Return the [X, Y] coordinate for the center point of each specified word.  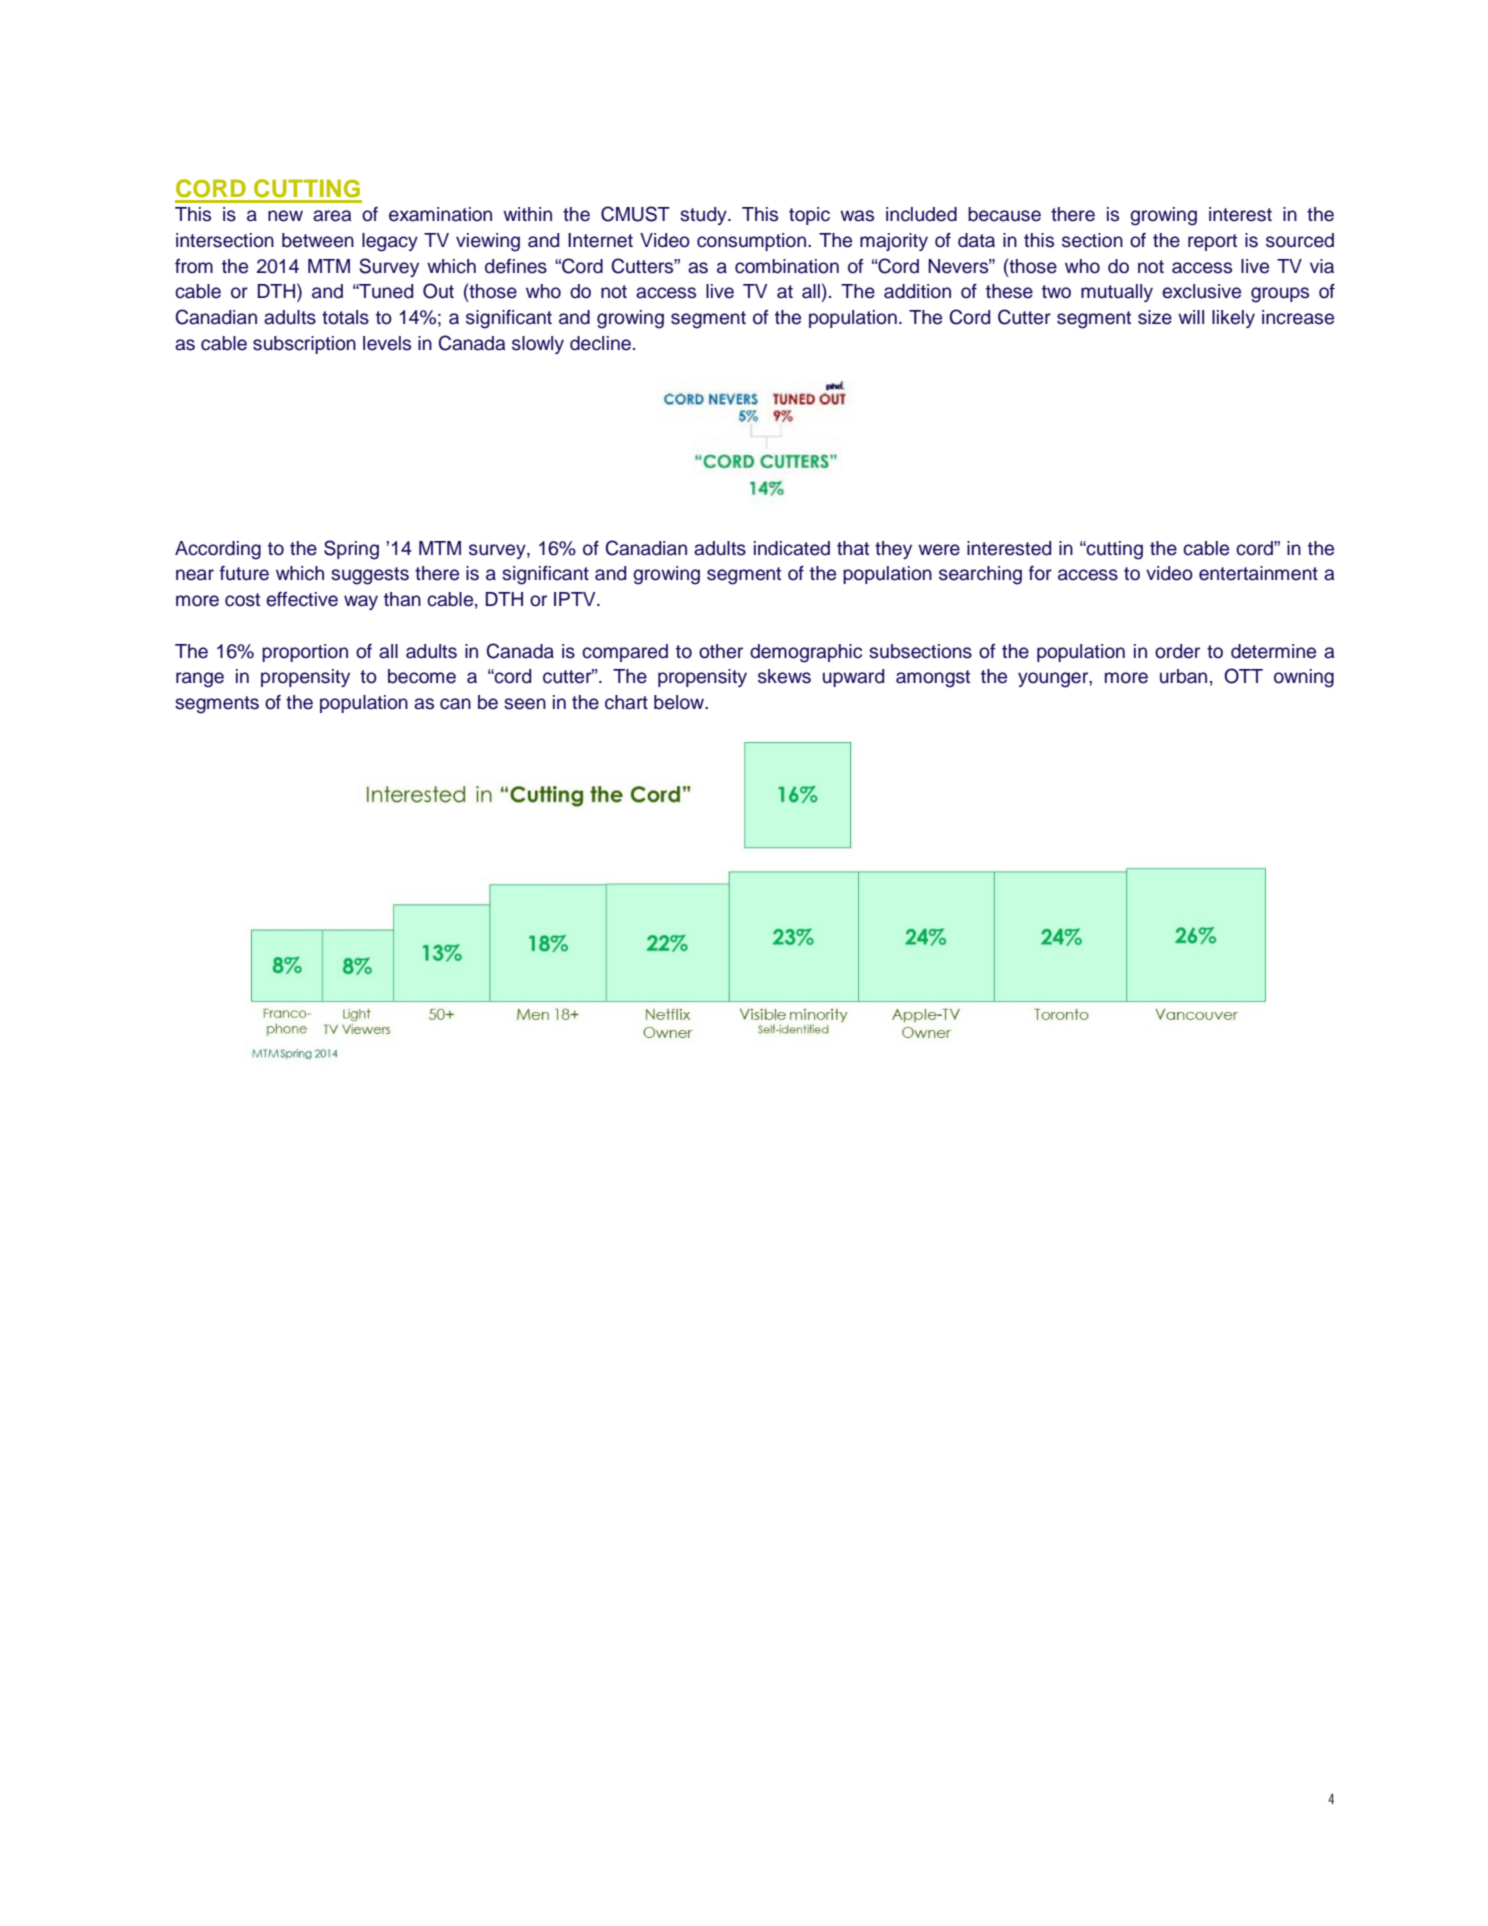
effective [302, 599]
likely [1233, 319]
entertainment [1258, 573]
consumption [753, 242]
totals [345, 317]
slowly [538, 345]
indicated [792, 548]
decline [600, 343]
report [1212, 242]
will [1191, 317]
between [318, 240]
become [422, 676]
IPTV [576, 599]
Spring [351, 550]
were [939, 550]
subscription [304, 345]
